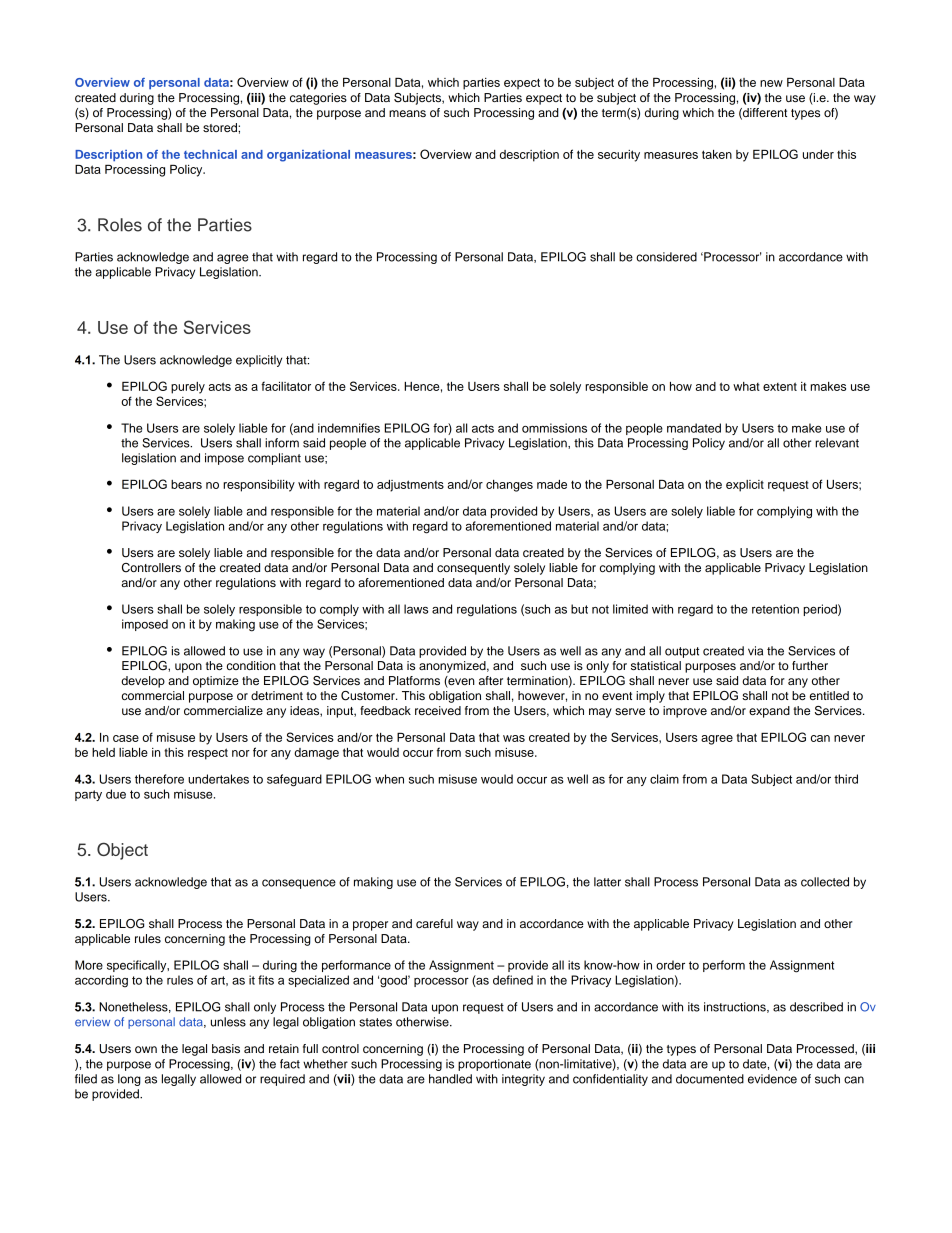 This screenshot has height=1233, width=952. Describe the element at coordinates (509, 486) in the screenshot. I see `changes` at that location.
